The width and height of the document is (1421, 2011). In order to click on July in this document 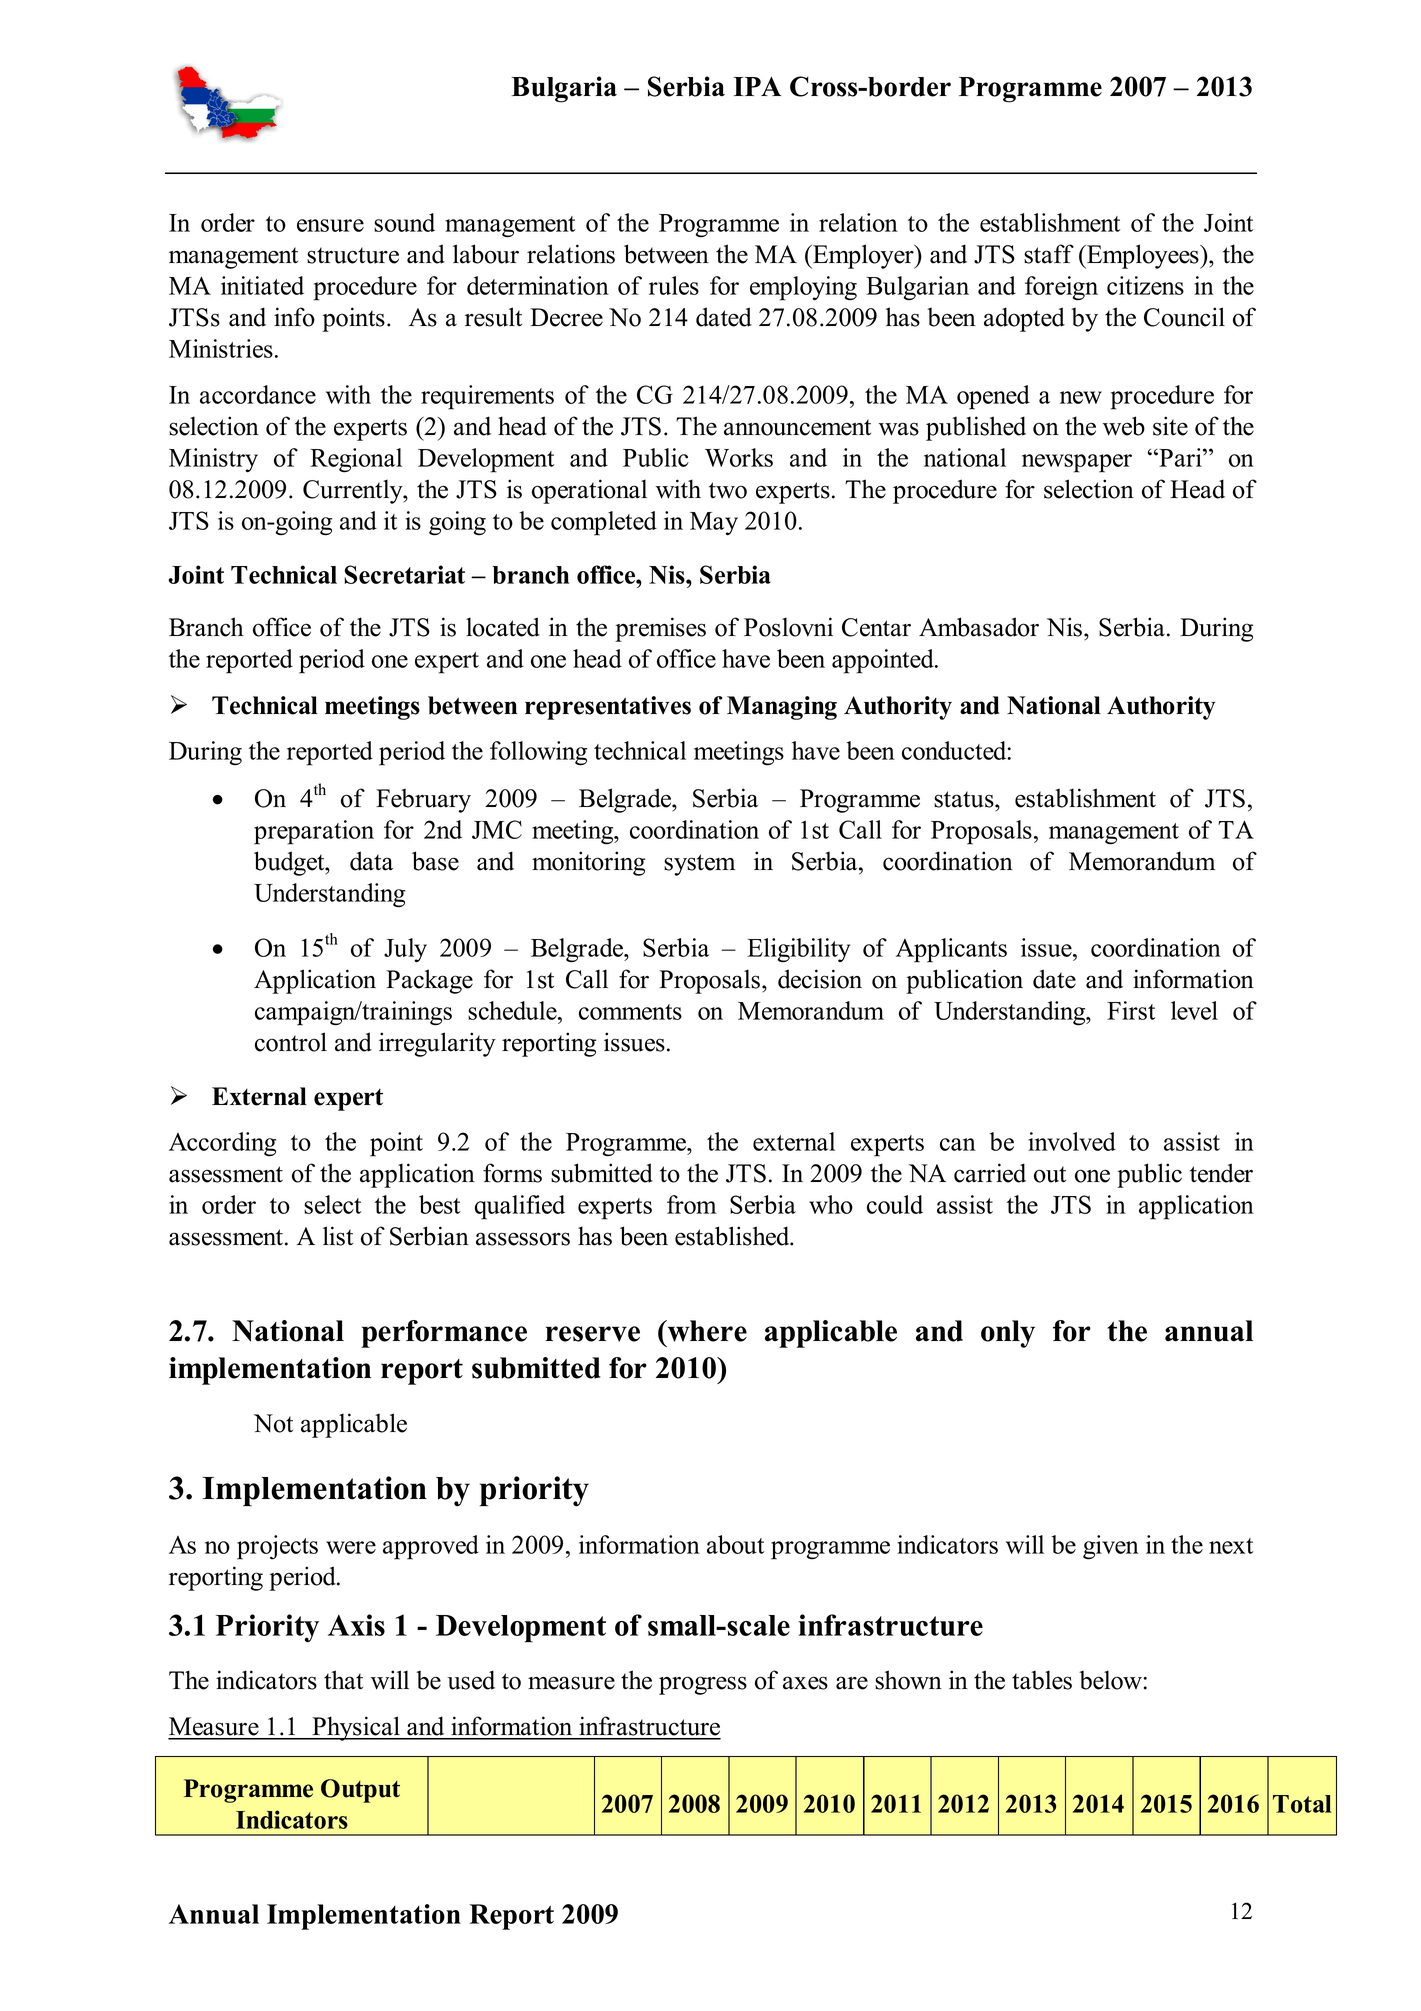, I will do `click(405, 950)`.
